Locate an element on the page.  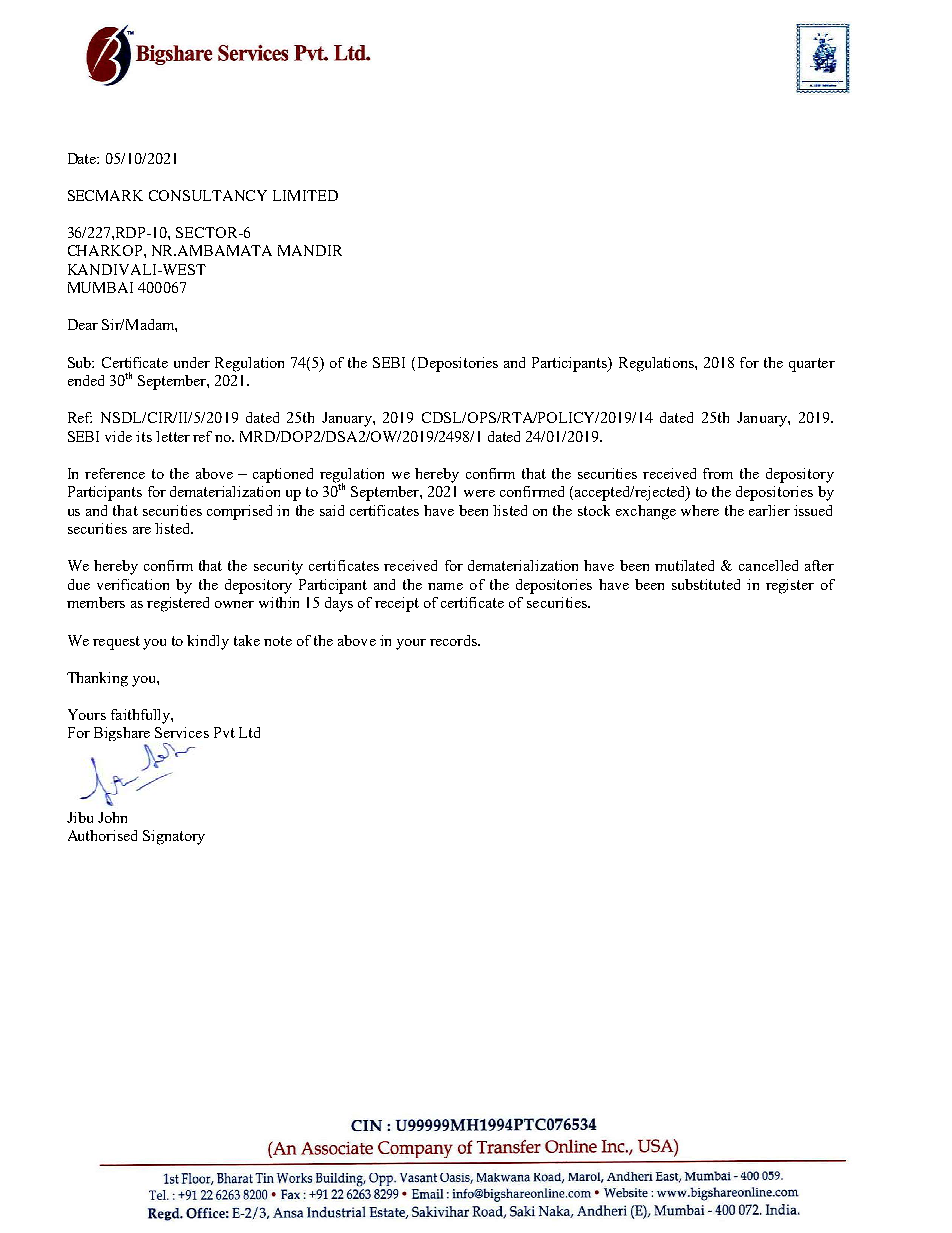
CONSULTANCY is located at coordinates (208, 195).
